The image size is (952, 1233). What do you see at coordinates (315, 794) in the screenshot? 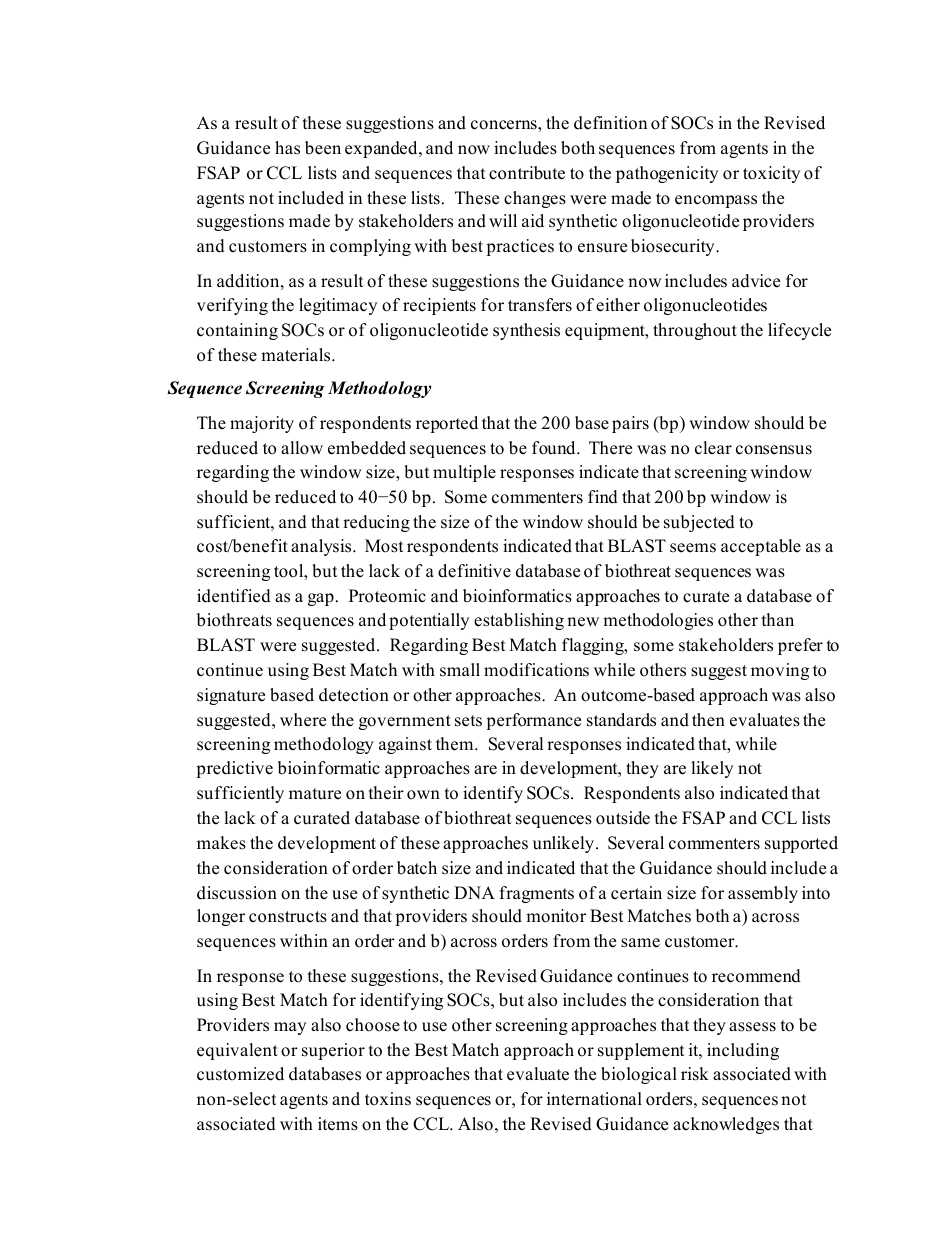
I see `mature` at bounding box center [315, 794].
